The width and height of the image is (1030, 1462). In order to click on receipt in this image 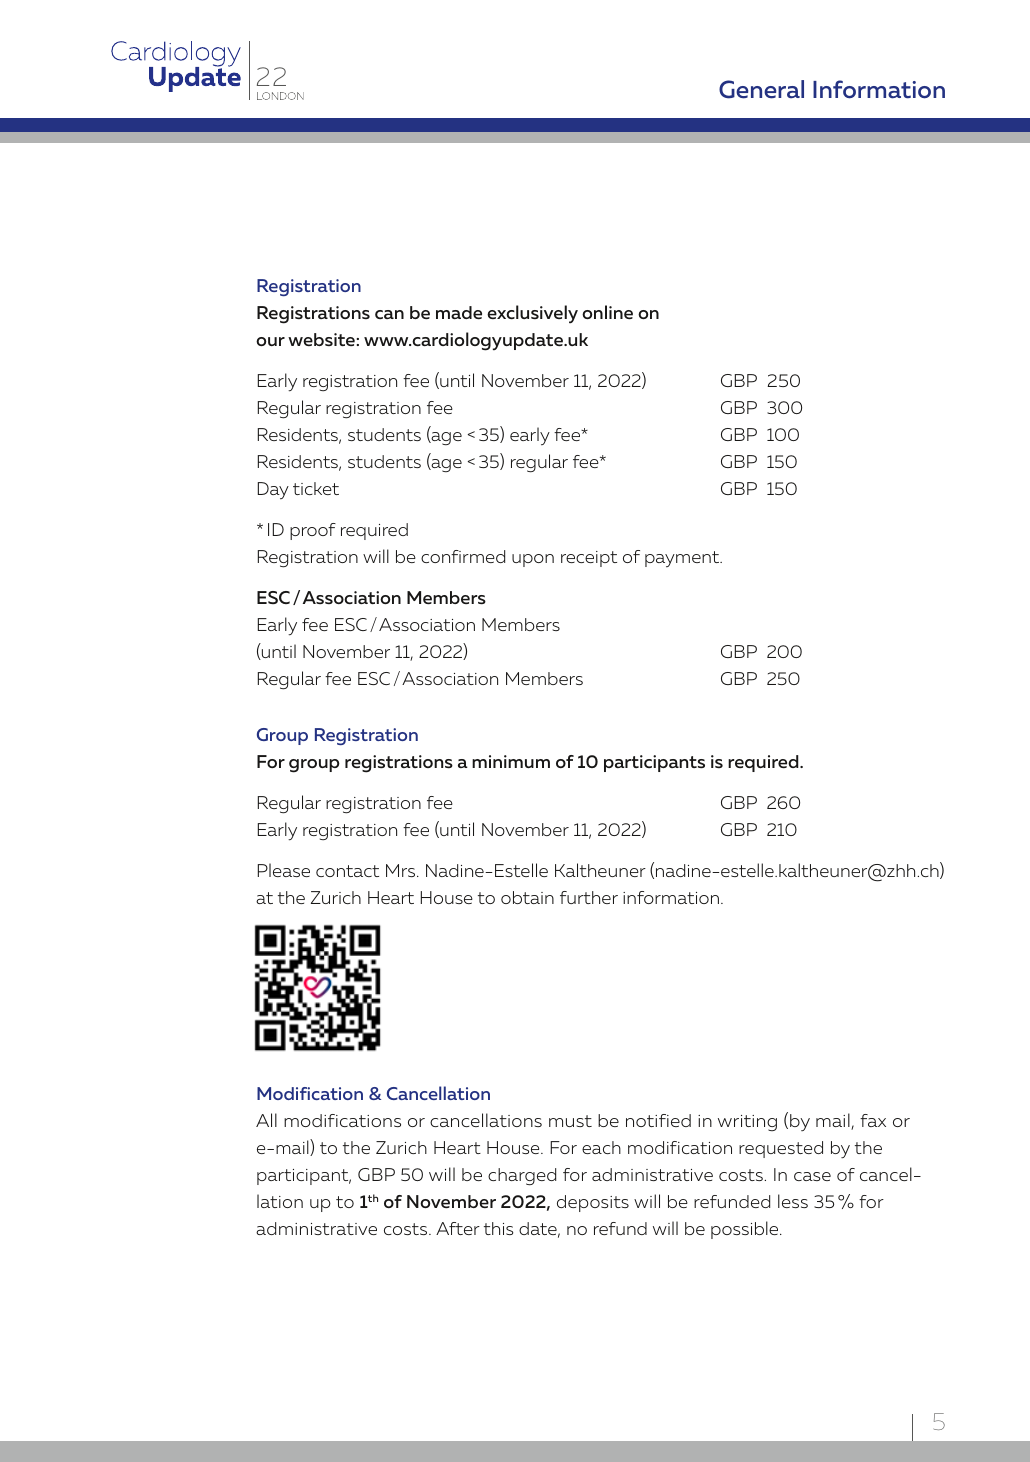, I will do `click(589, 559)`.
